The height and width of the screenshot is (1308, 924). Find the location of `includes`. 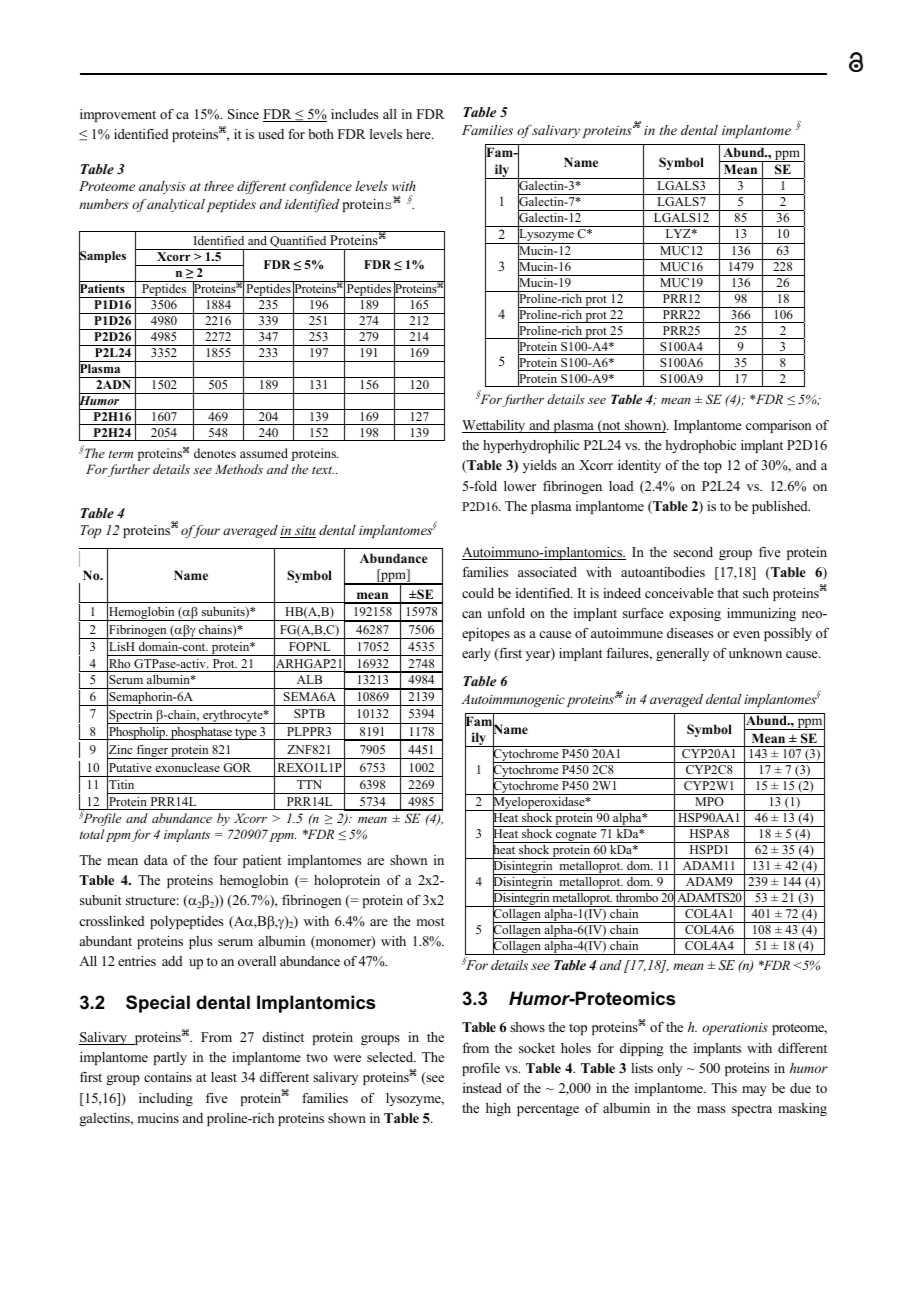

includes is located at coordinates (354, 114).
